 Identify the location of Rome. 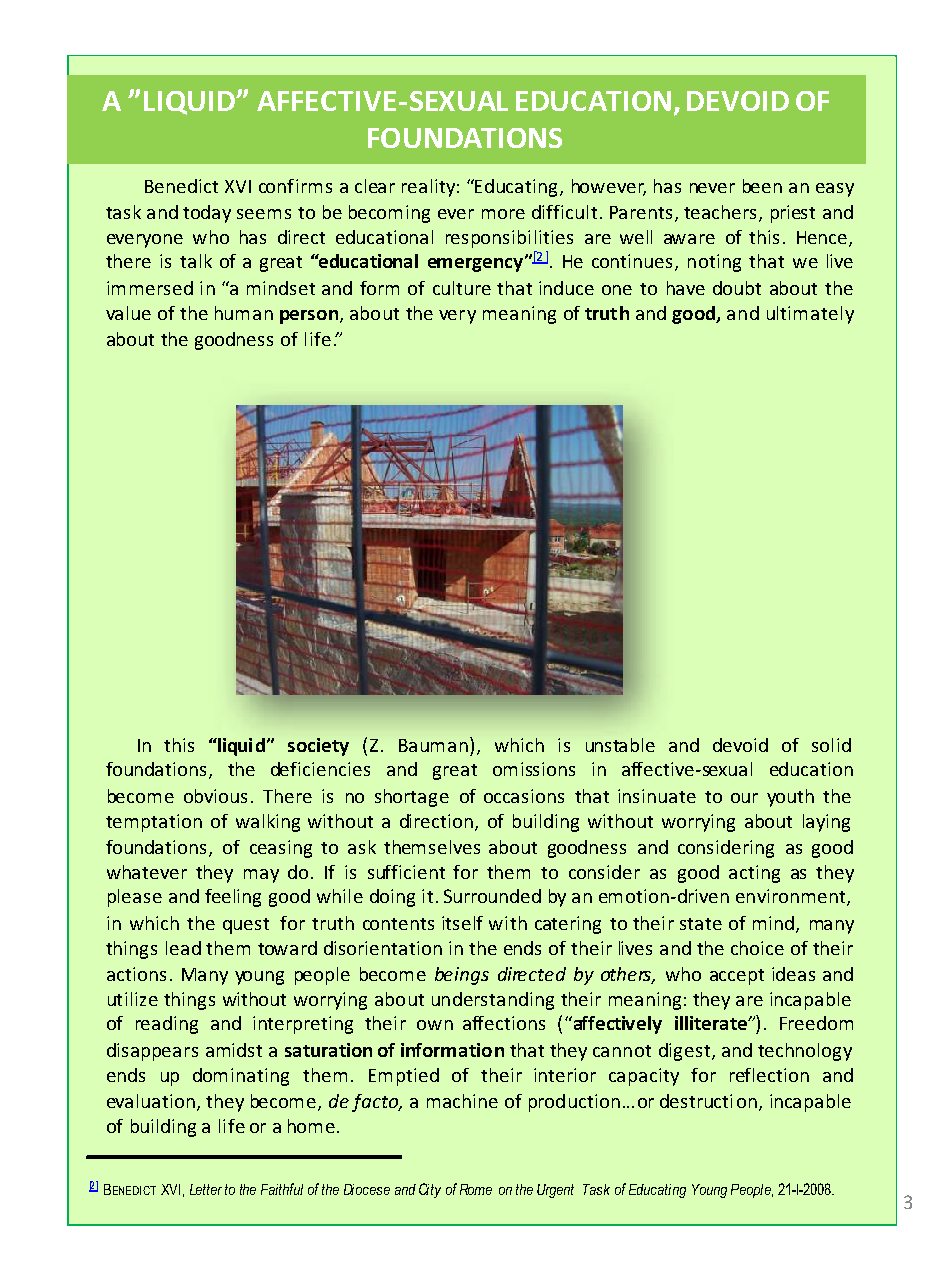
(476, 1189).
